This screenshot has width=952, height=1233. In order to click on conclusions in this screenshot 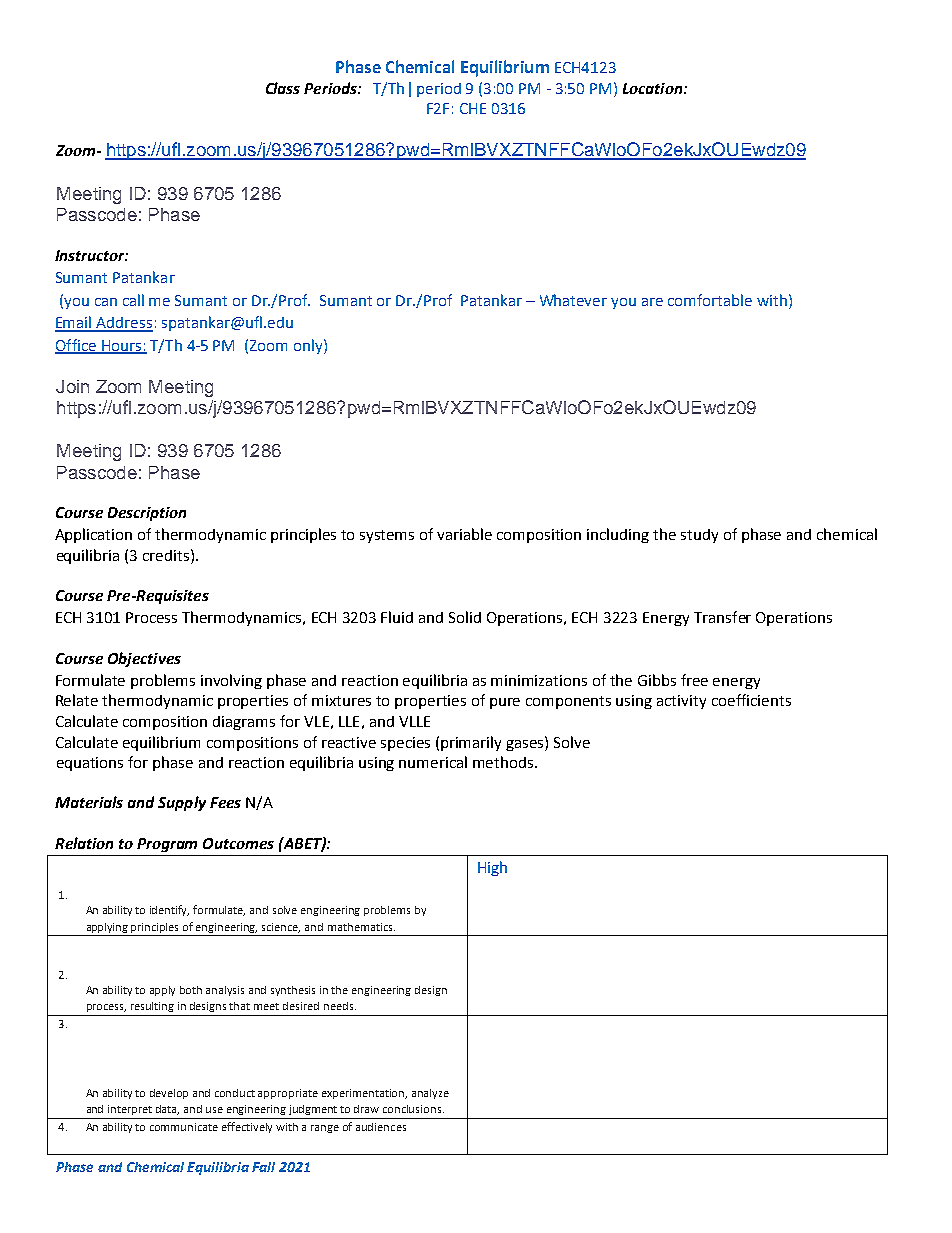, I will do `click(413, 1109)`.
